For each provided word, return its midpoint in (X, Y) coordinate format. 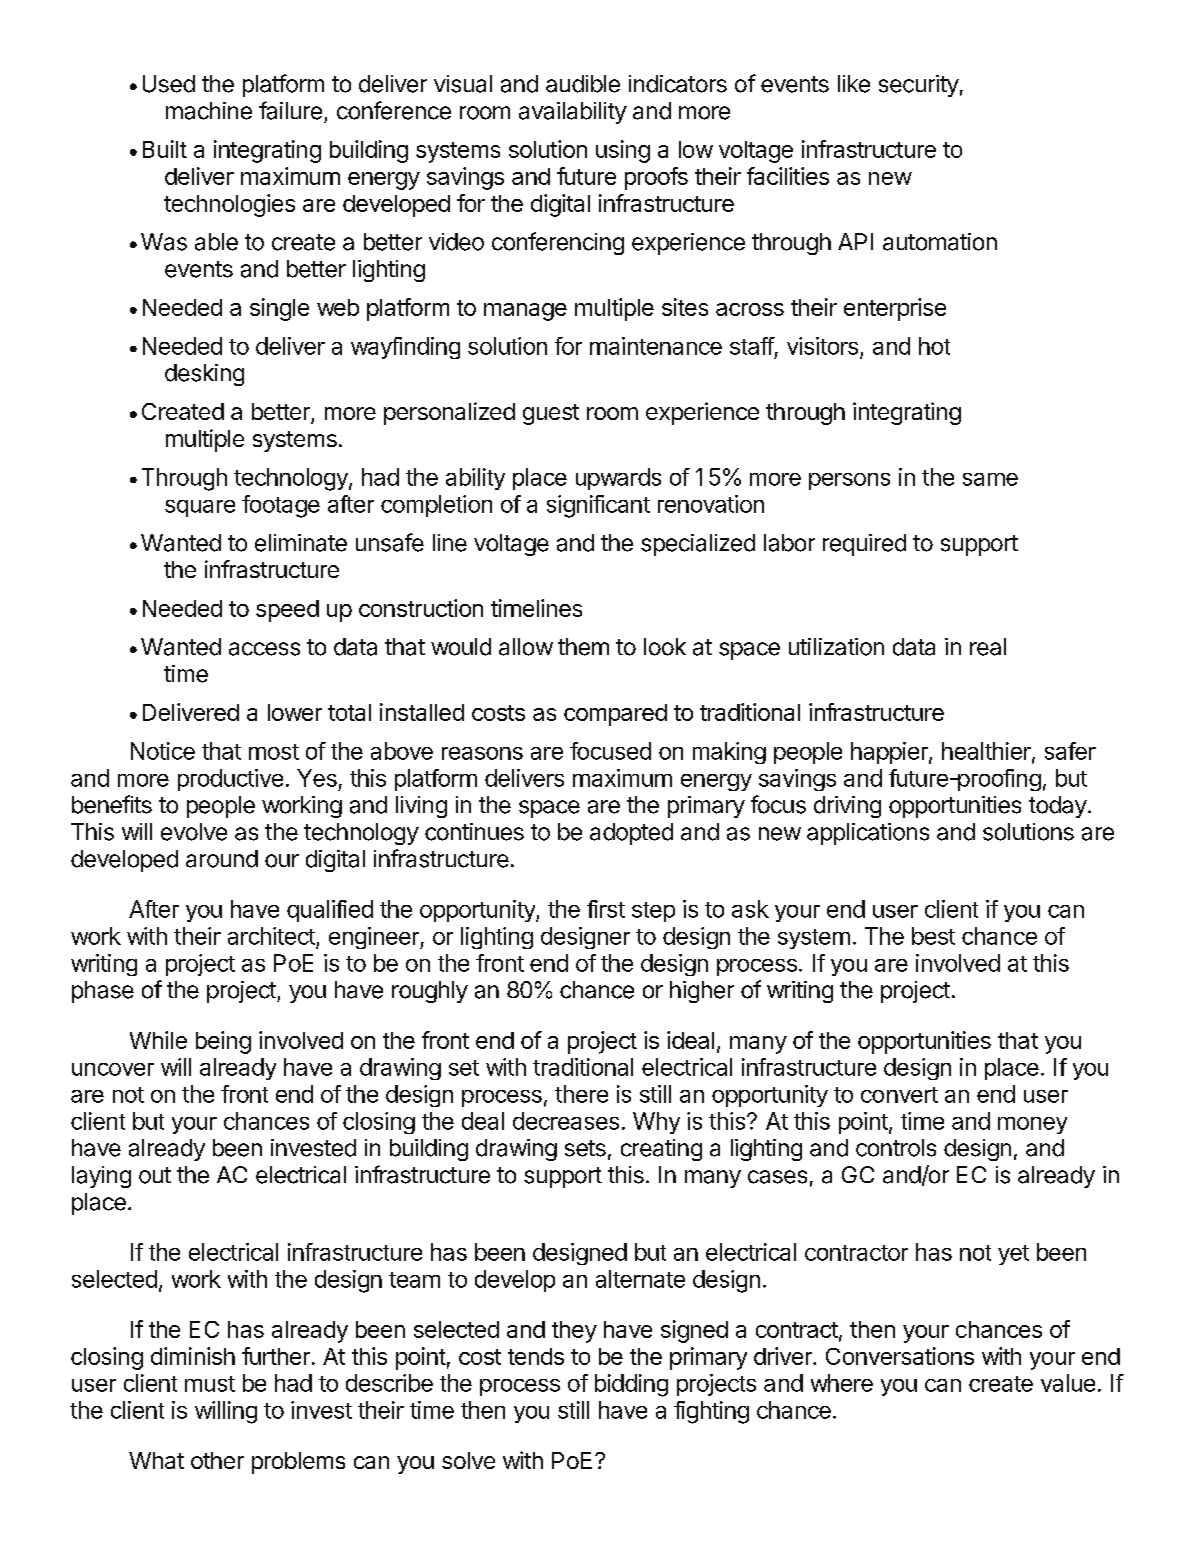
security (919, 86)
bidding (631, 1385)
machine (209, 111)
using (623, 151)
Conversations (900, 1356)
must (210, 1384)
